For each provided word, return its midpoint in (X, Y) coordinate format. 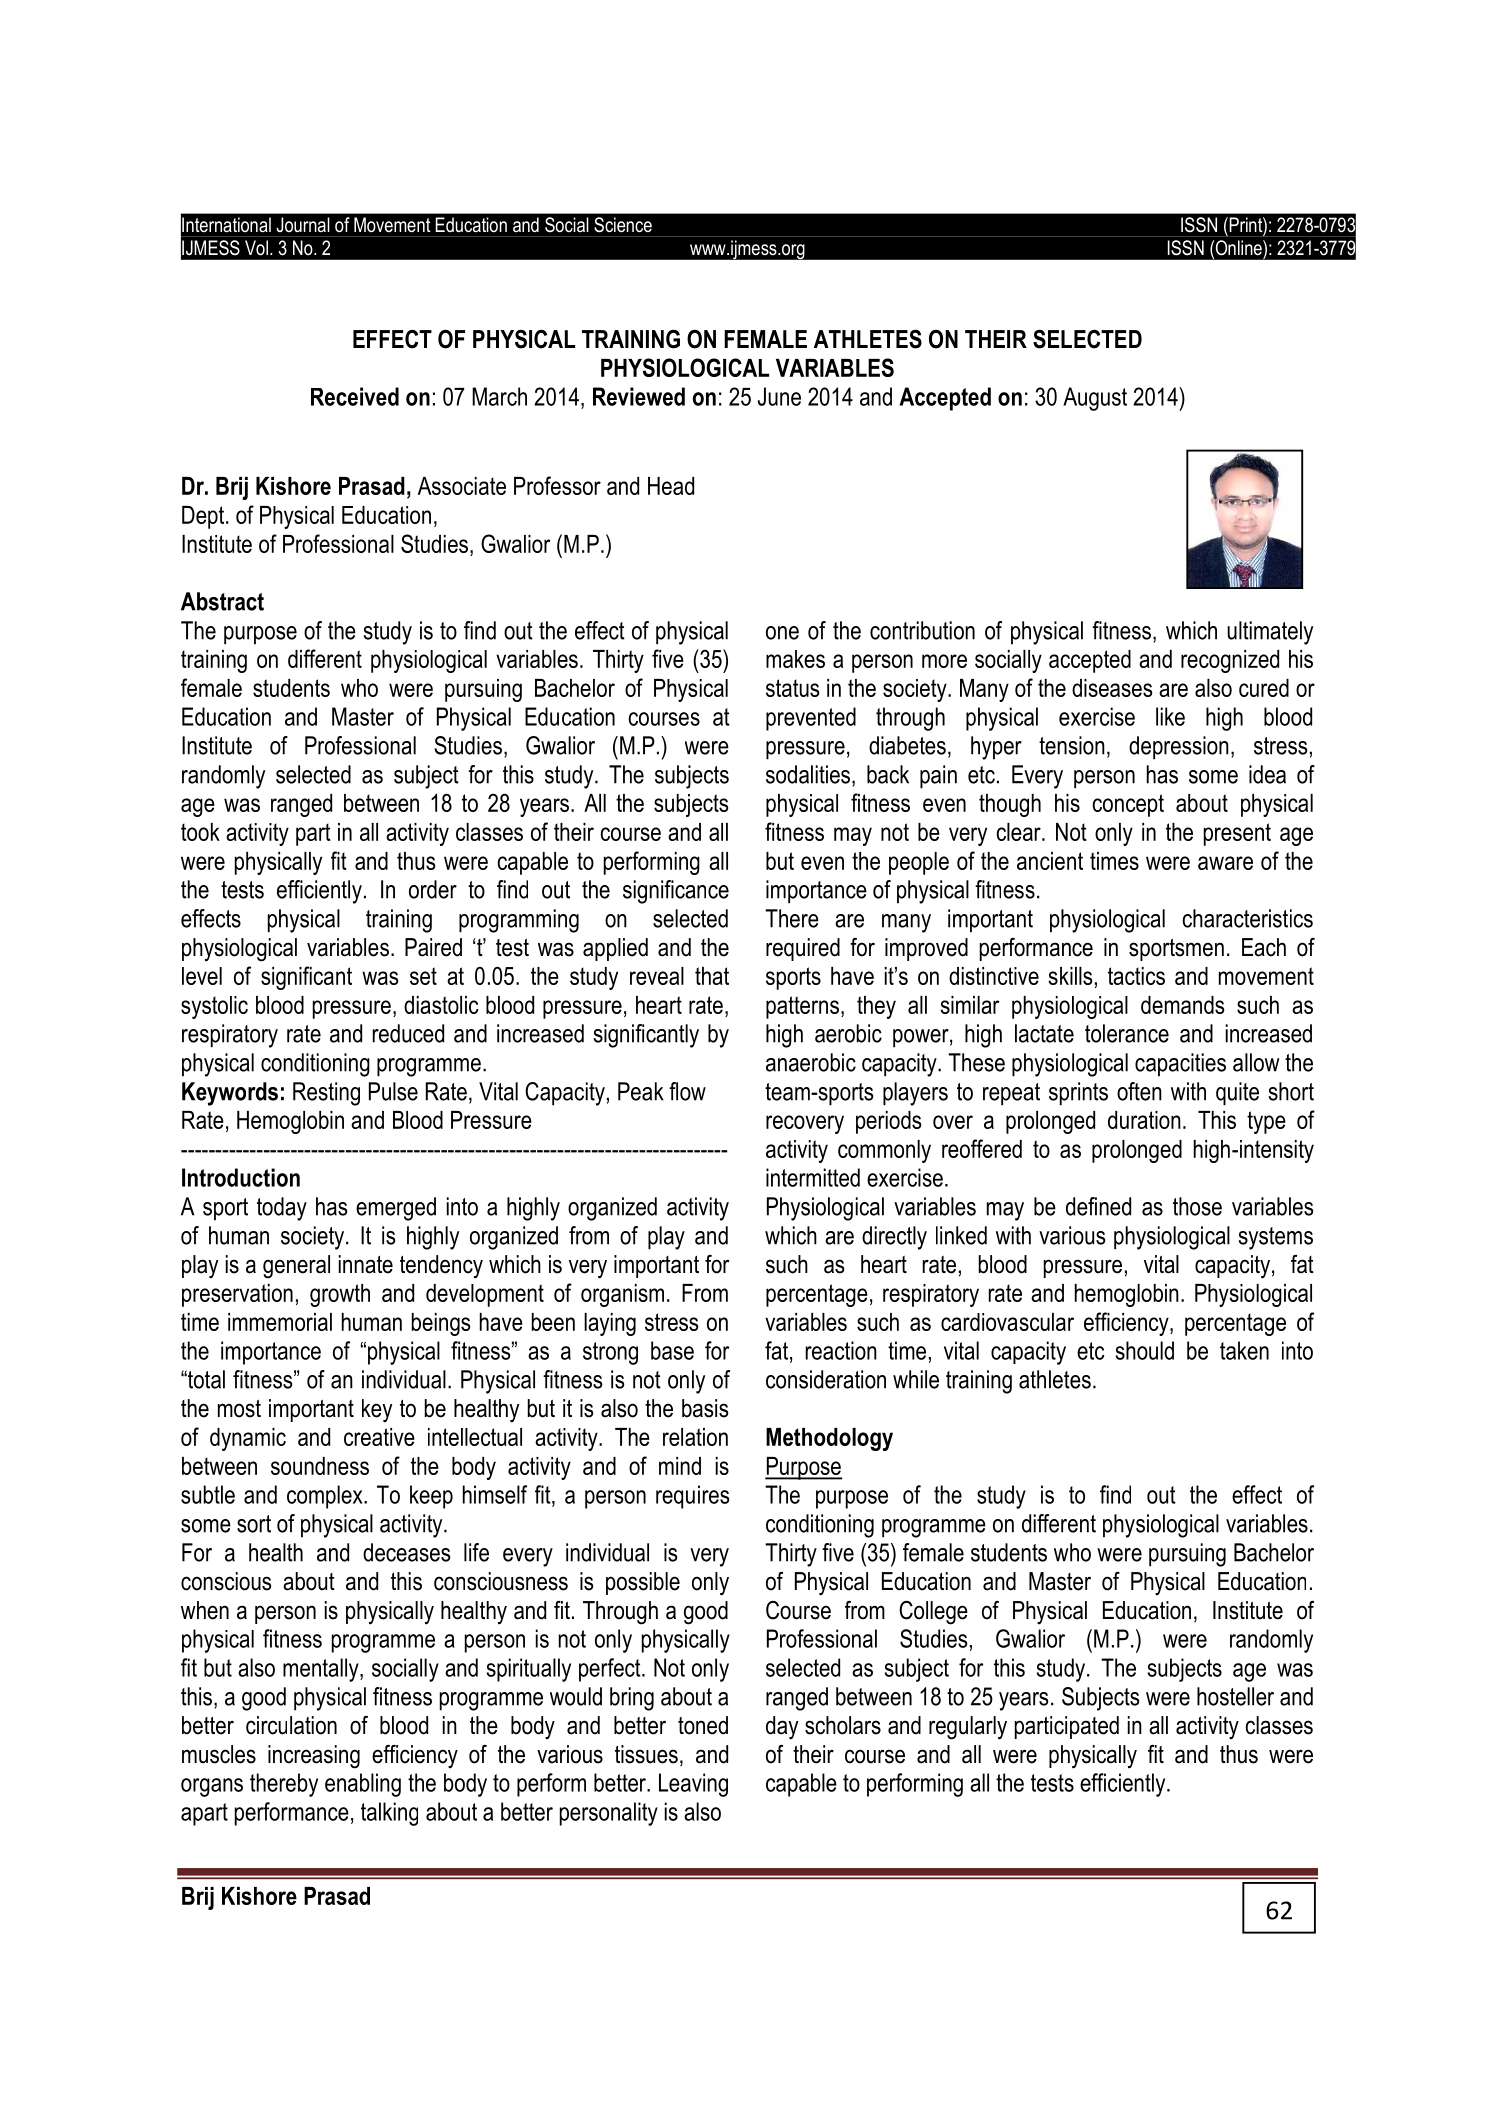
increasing (314, 1757)
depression (1179, 748)
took (200, 832)
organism (622, 1295)
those (1197, 1206)
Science (623, 224)
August (1095, 399)
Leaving (693, 1785)
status (792, 688)
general (296, 1267)
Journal (303, 224)
